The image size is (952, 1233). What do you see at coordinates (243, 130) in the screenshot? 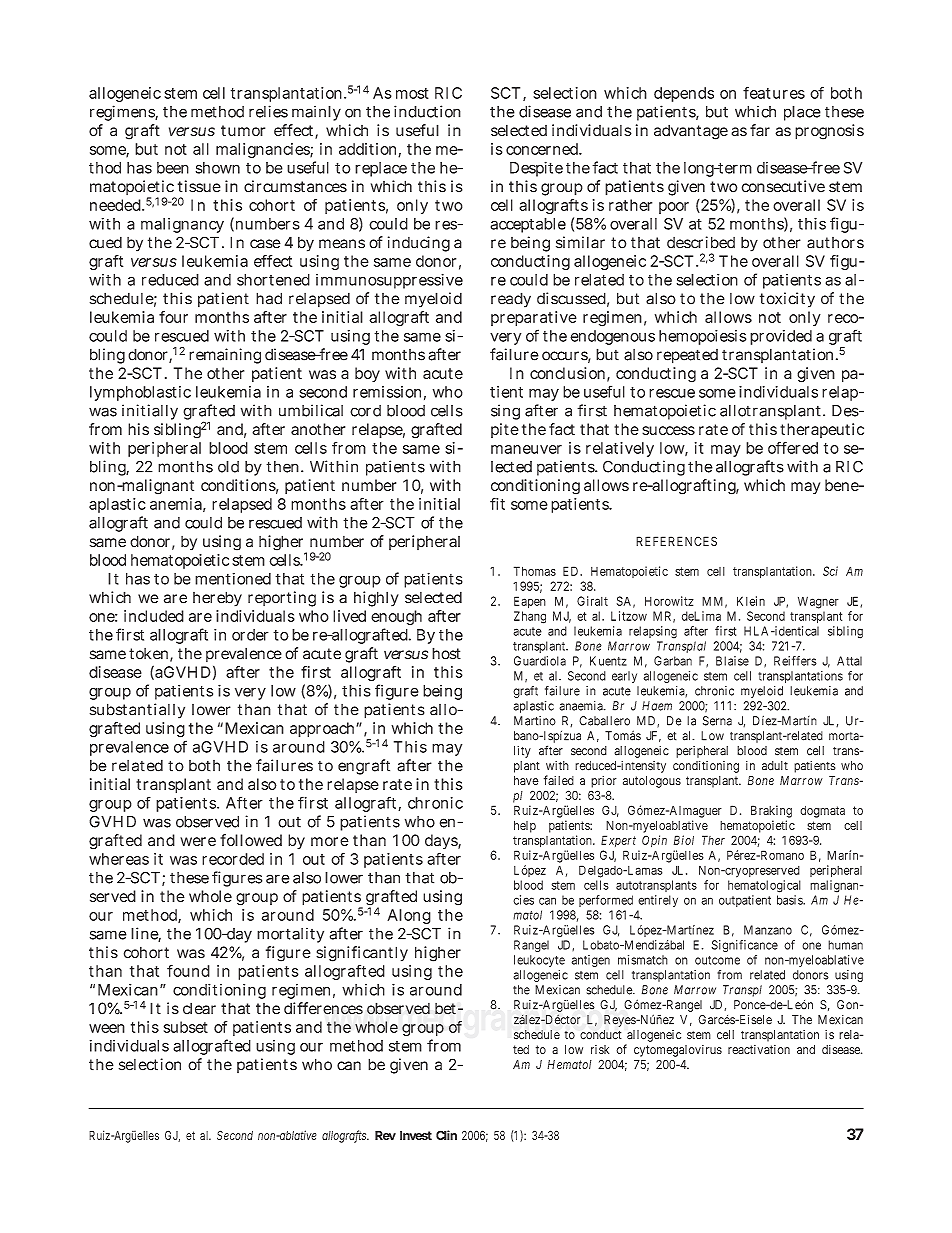
I see `tumor` at bounding box center [243, 130].
